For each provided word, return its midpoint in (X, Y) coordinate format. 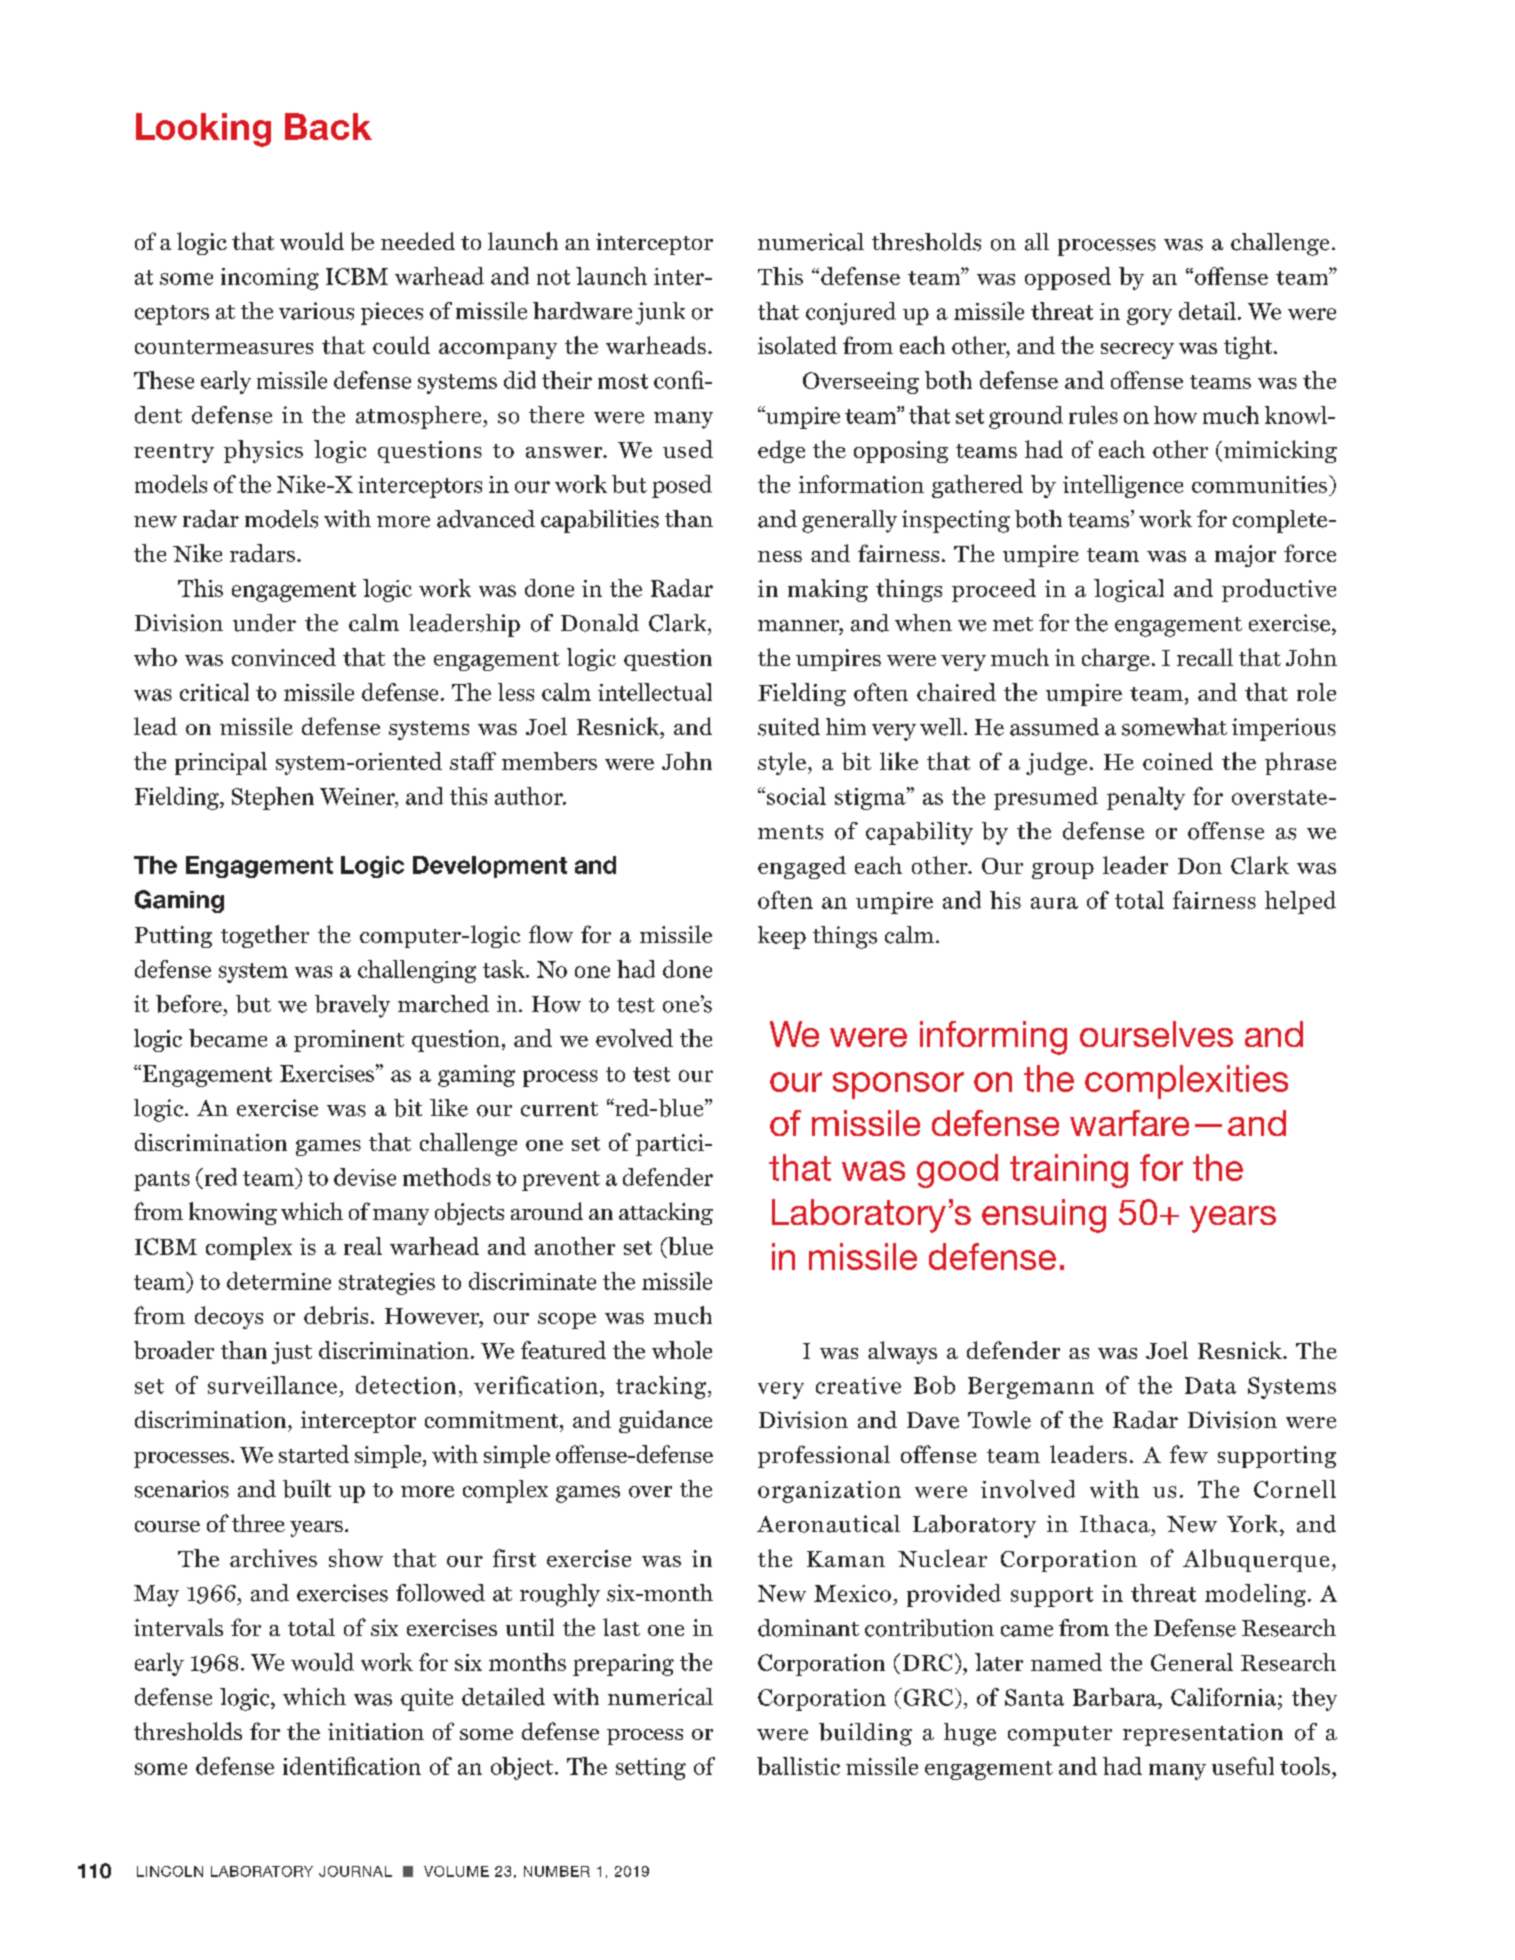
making (828, 590)
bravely (352, 1006)
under (264, 623)
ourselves (1156, 1034)
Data (1210, 1385)
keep (782, 937)
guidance (665, 1421)
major (1245, 556)
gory (1149, 316)
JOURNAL (355, 1871)
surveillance (272, 1385)
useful (1243, 1766)
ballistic (798, 1766)
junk (660, 313)
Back (328, 126)
